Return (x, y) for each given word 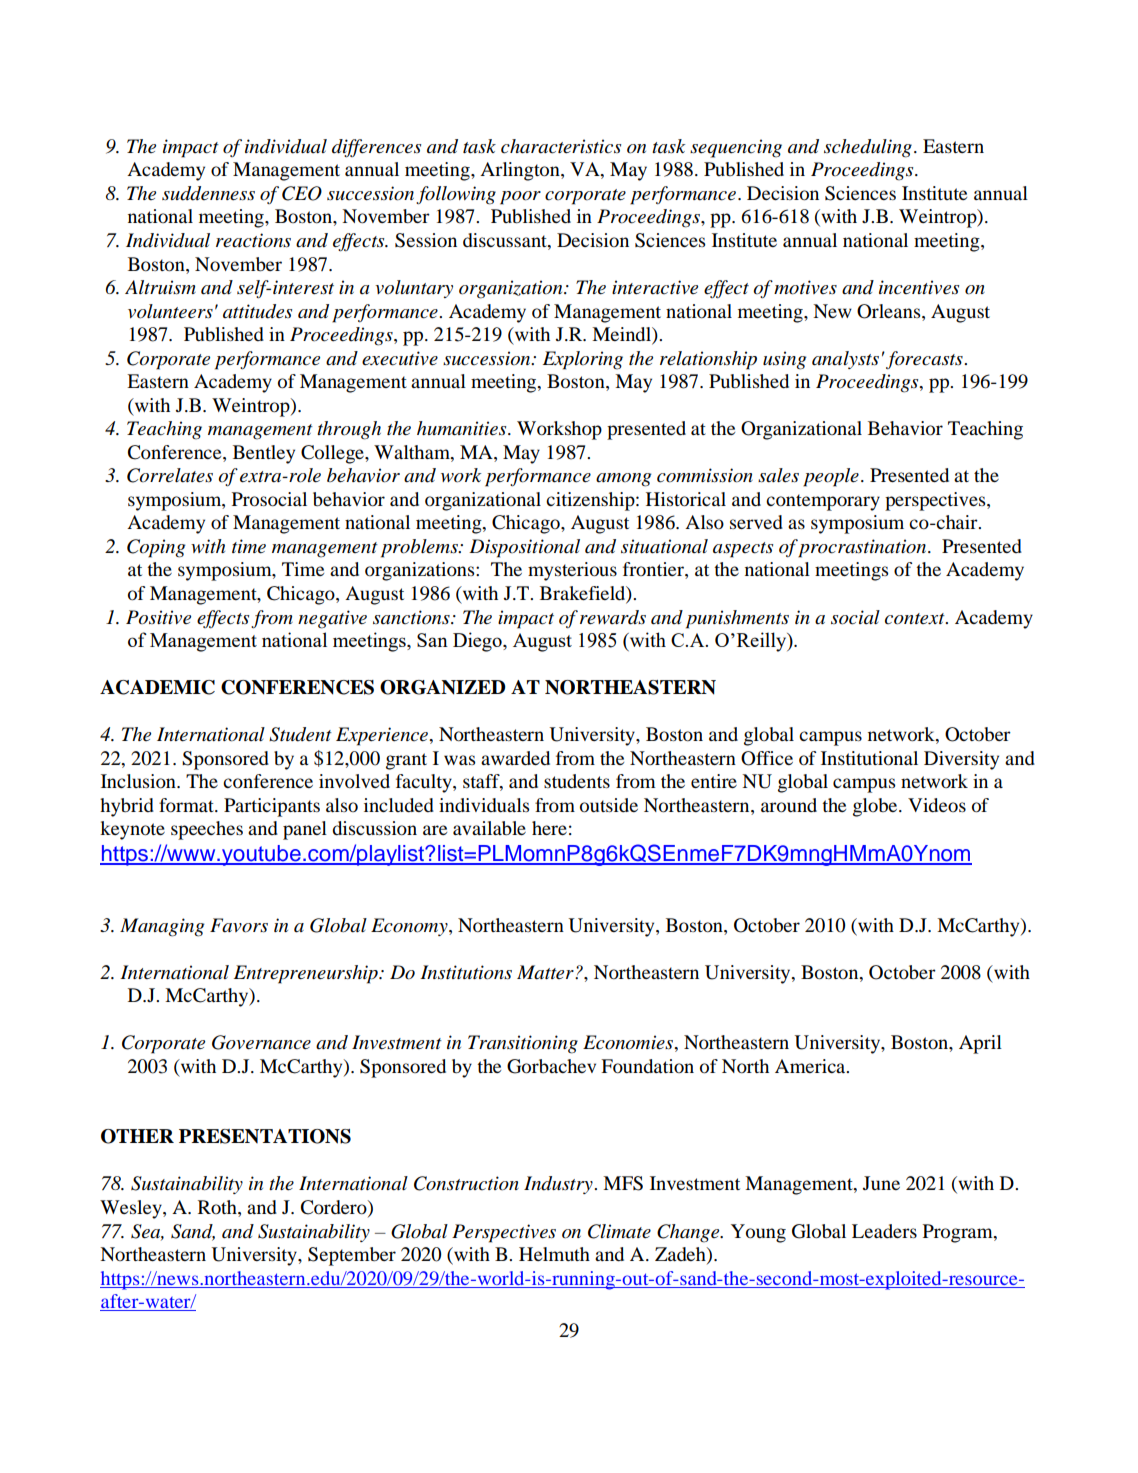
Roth (218, 1208)
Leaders (884, 1231)
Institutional (869, 758)
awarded (515, 758)
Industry (559, 1185)
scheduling (868, 148)
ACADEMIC (157, 687)
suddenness (208, 193)
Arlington (521, 171)
